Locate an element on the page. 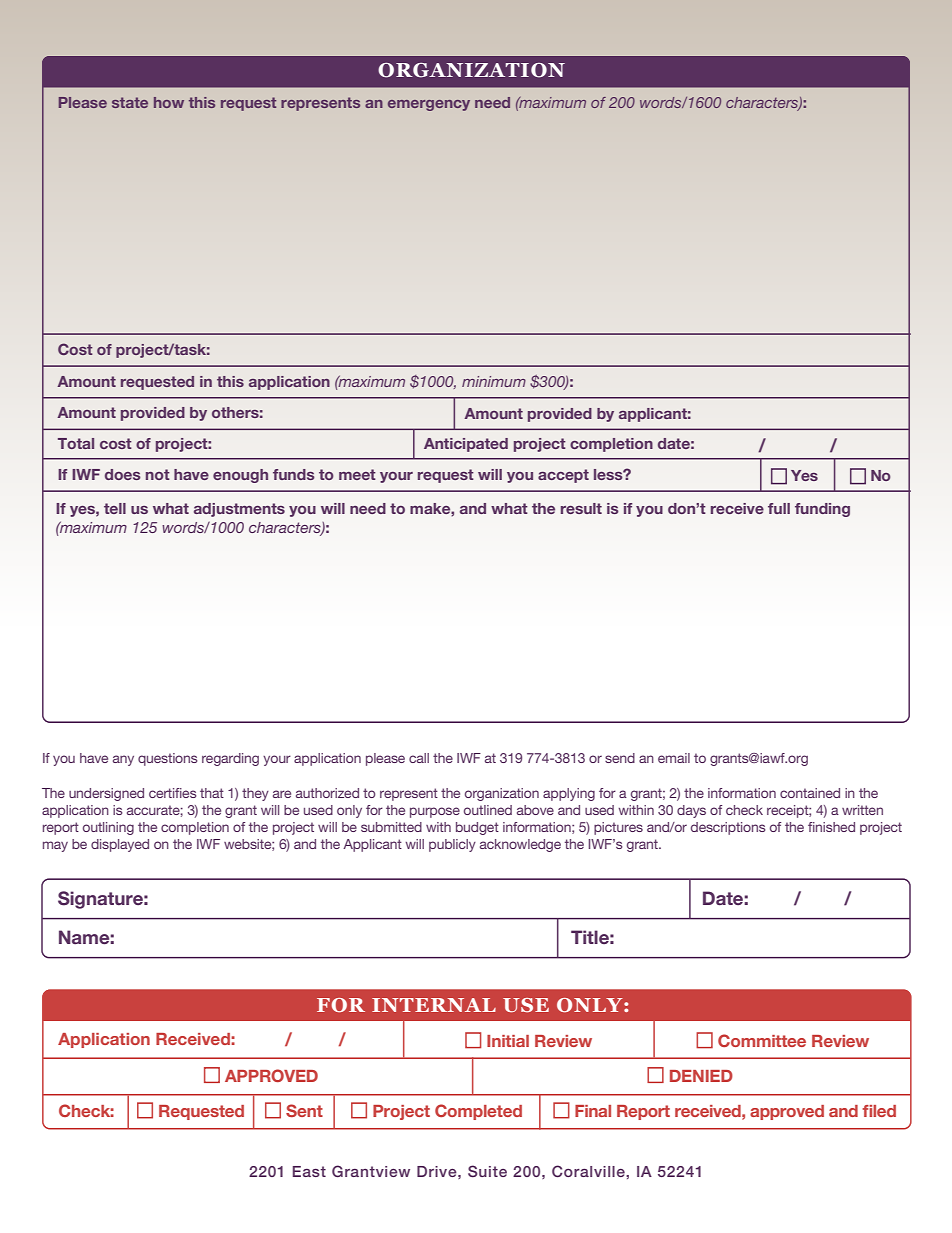  minimum is located at coordinates (494, 381).
